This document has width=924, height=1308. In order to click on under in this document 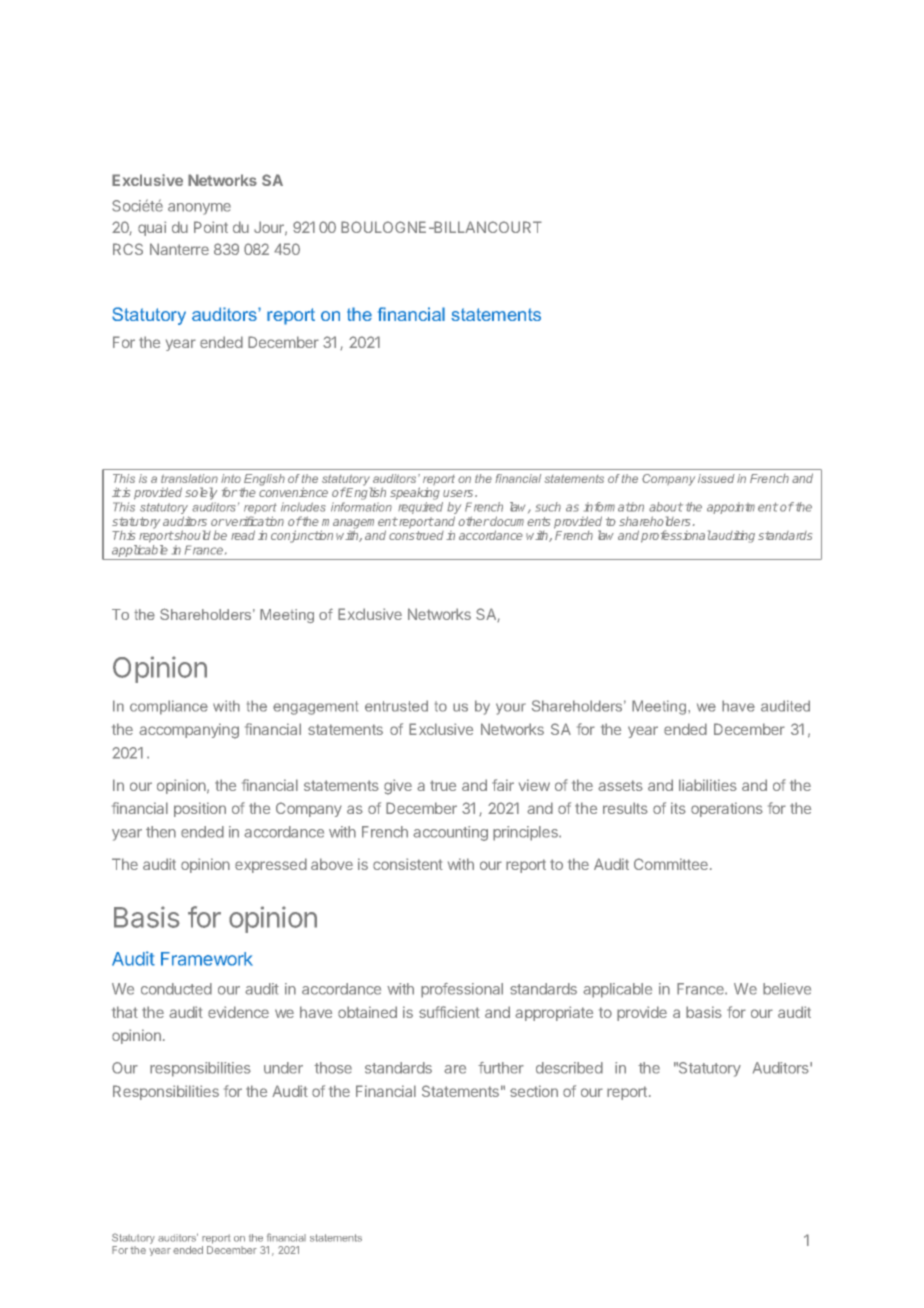, I will do `click(283, 1068)`.
